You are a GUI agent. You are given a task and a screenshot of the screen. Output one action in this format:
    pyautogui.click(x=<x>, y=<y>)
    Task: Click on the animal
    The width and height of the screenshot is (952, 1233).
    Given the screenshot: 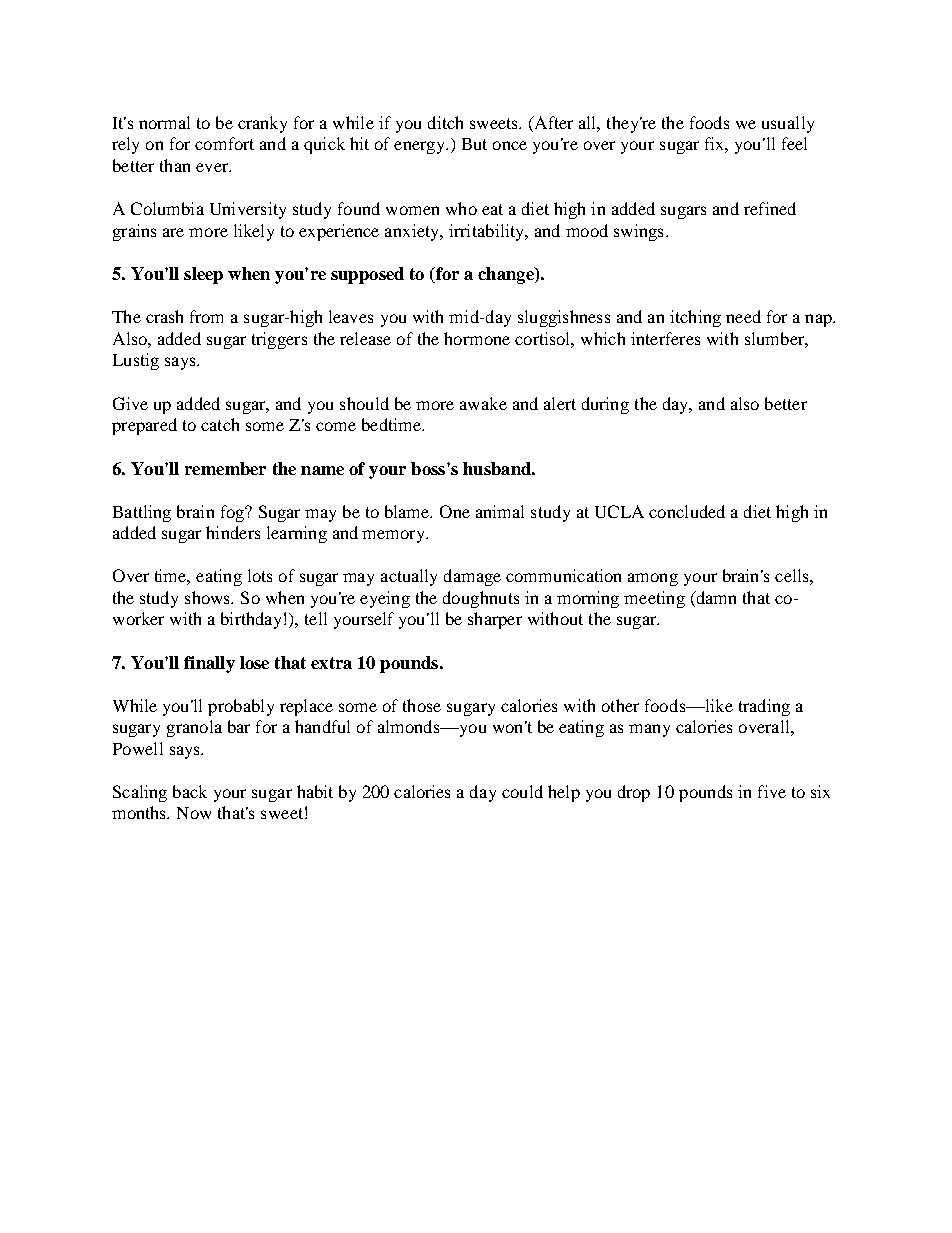 What is the action you would take?
    pyautogui.click(x=500, y=511)
